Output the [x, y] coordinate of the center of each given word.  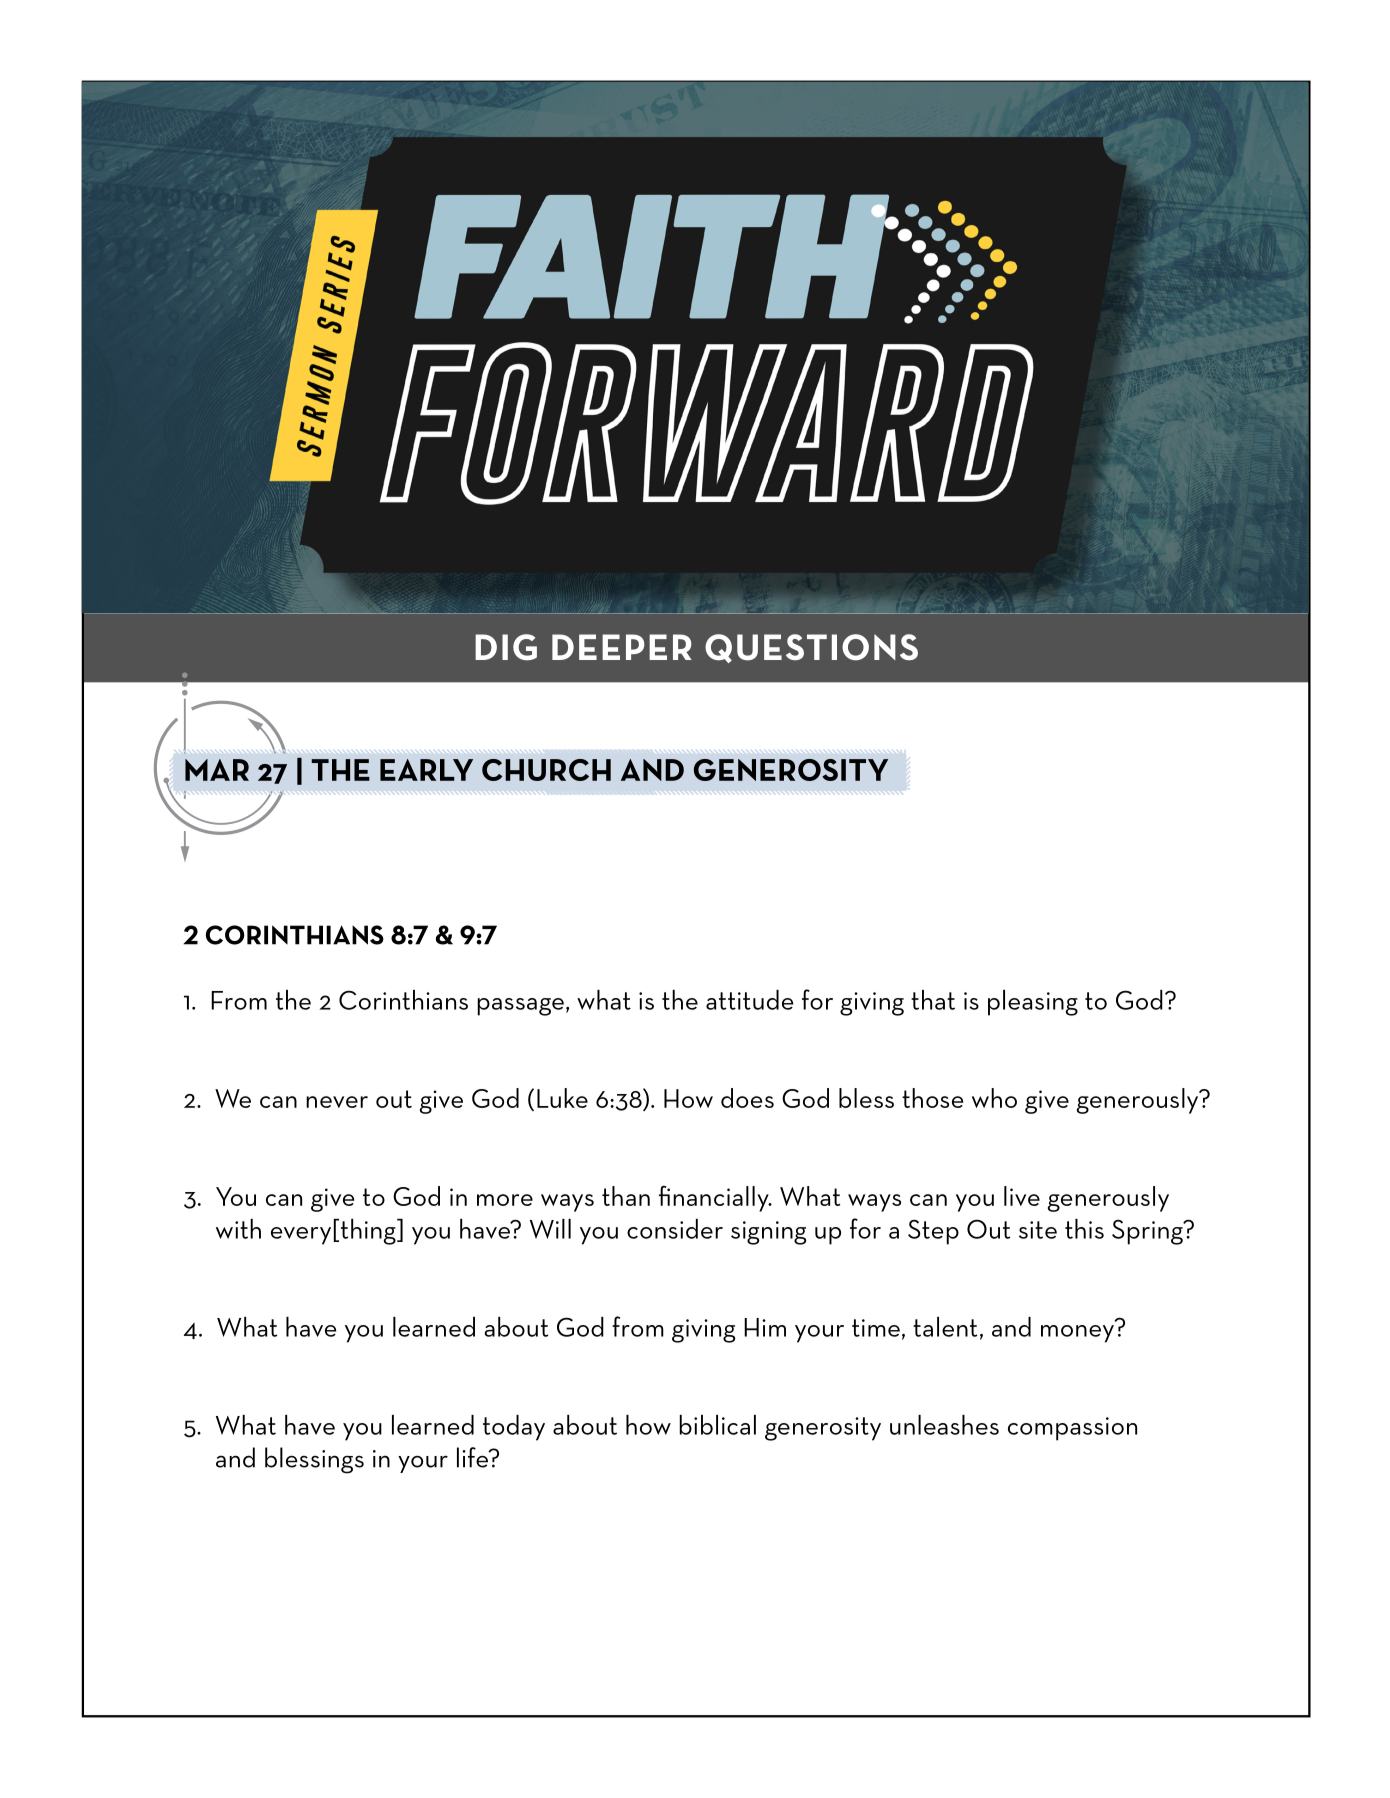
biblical [717, 1425]
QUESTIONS [811, 648]
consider [675, 1229]
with [238, 1229]
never [337, 1102]
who [994, 1098]
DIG [506, 647]
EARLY [426, 770]
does [747, 1098]
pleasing [1033, 1003]
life [474, 1457]
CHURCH [546, 770]
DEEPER [622, 647]
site [1038, 1230]
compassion [1072, 1429]
